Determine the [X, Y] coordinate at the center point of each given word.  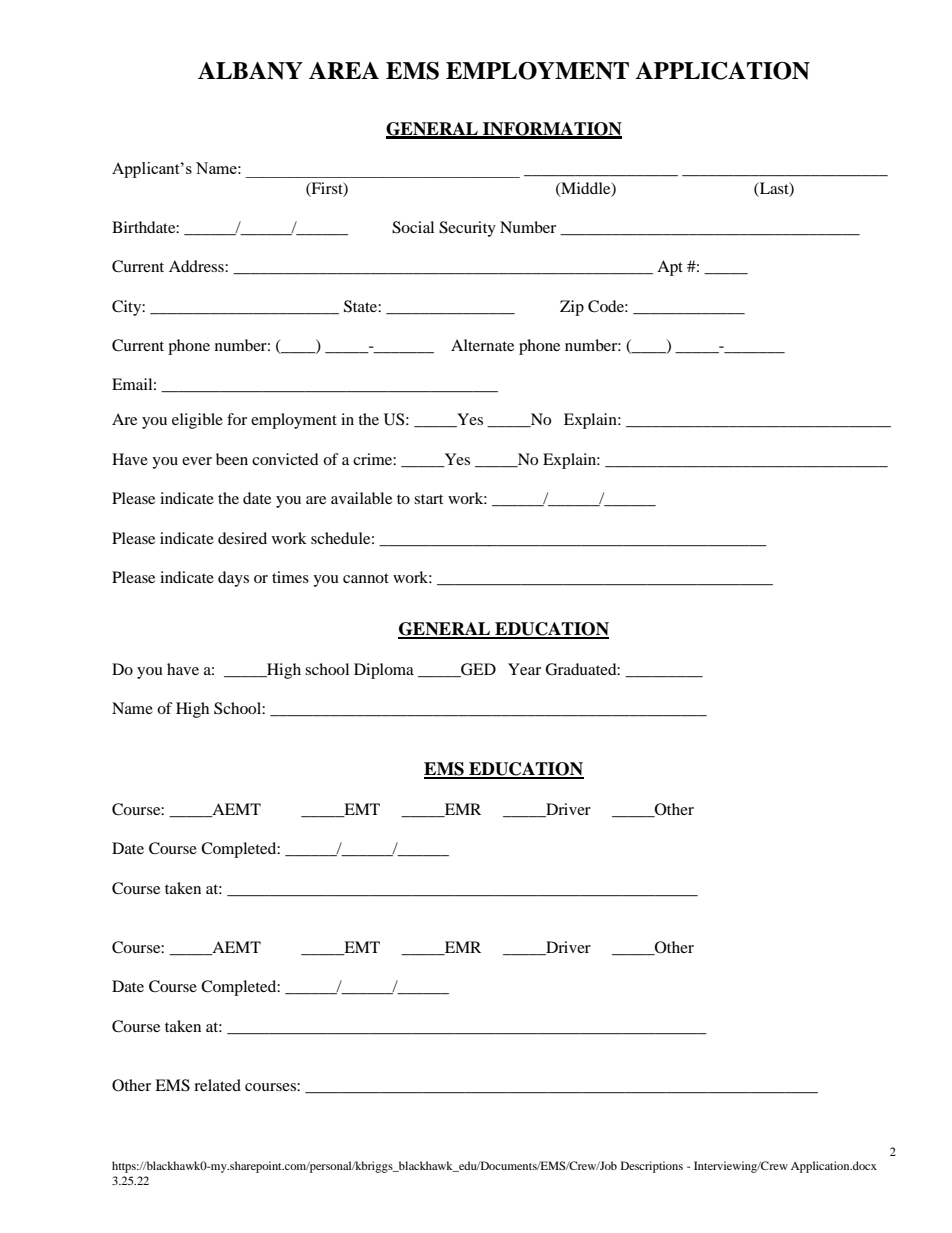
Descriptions [652, 1167]
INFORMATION [551, 130]
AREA [344, 70]
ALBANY [250, 71]
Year [524, 669]
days [233, 579]
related [217, 1085]
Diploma [384, 671]
